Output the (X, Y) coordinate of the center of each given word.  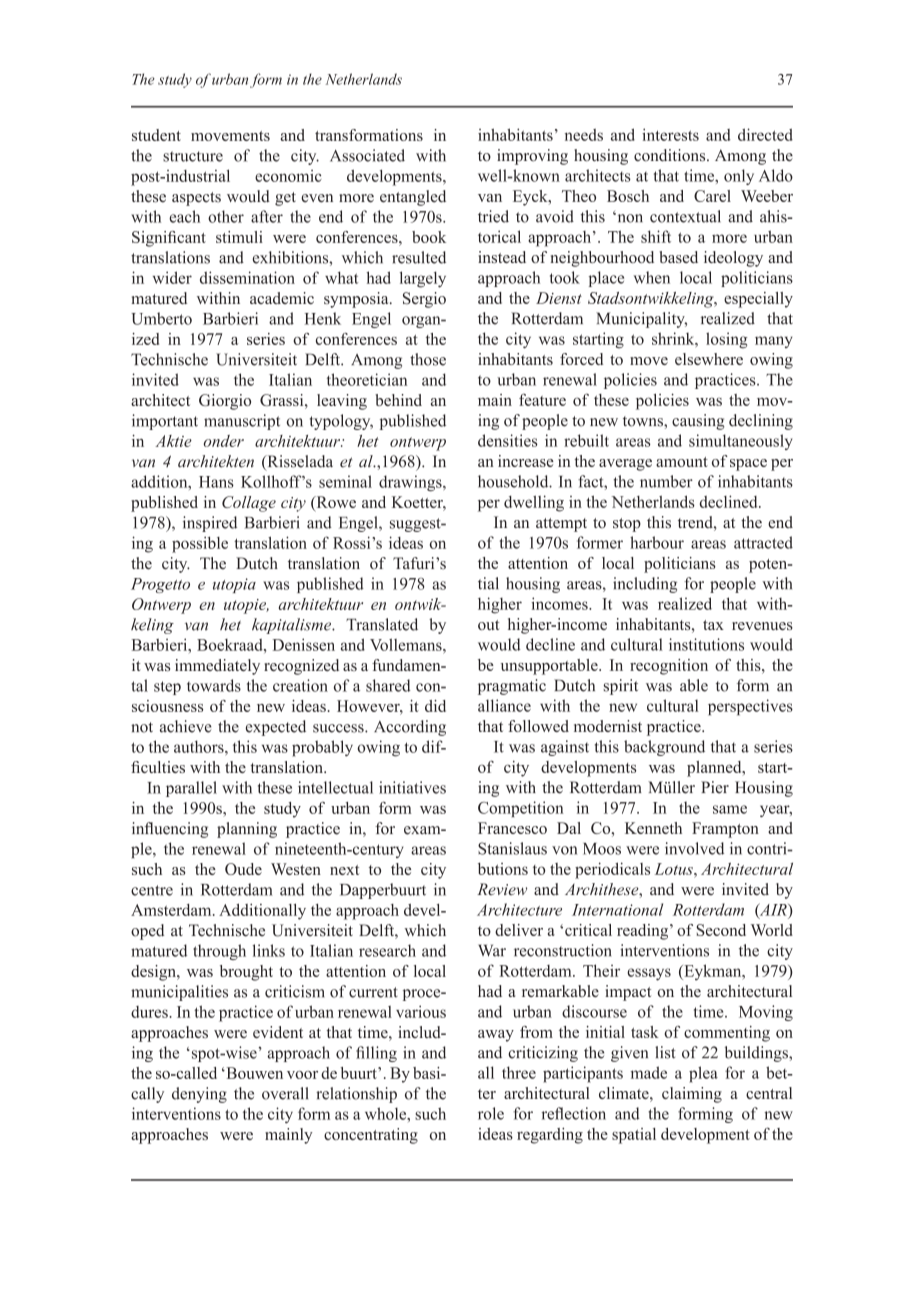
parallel (191, 789)
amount (682, 462)
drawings (411, 483)
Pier (715, 787)
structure (193, 156)
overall (285, 1093)
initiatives (412, 787)
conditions (671, 155)
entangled (413, 198)
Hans (216, 482)
